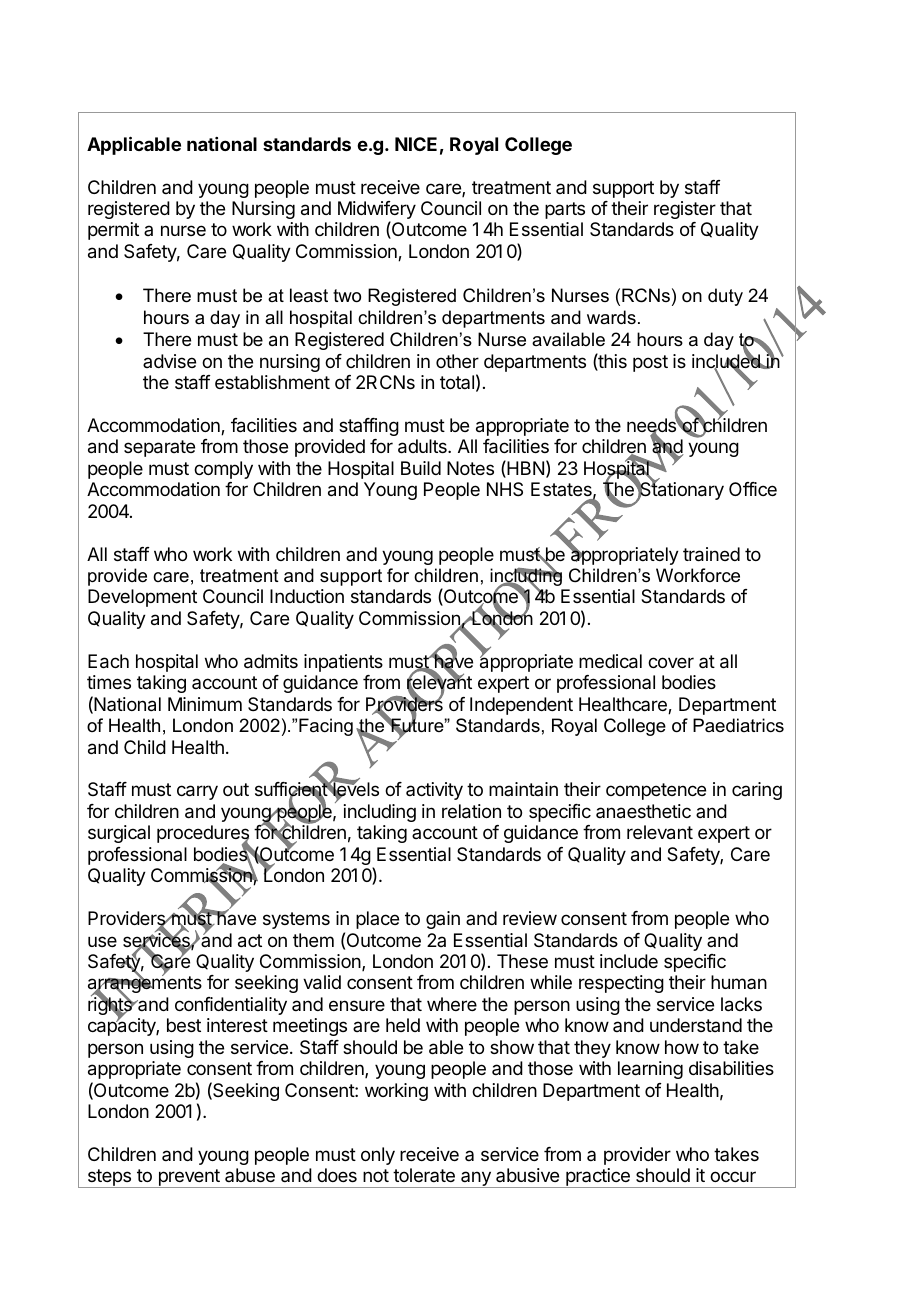 This image has width=924, height=1308. What do you see at coordinates (205, 704) in the image?
I see `Minimum` at bounding box center [205, 704].
